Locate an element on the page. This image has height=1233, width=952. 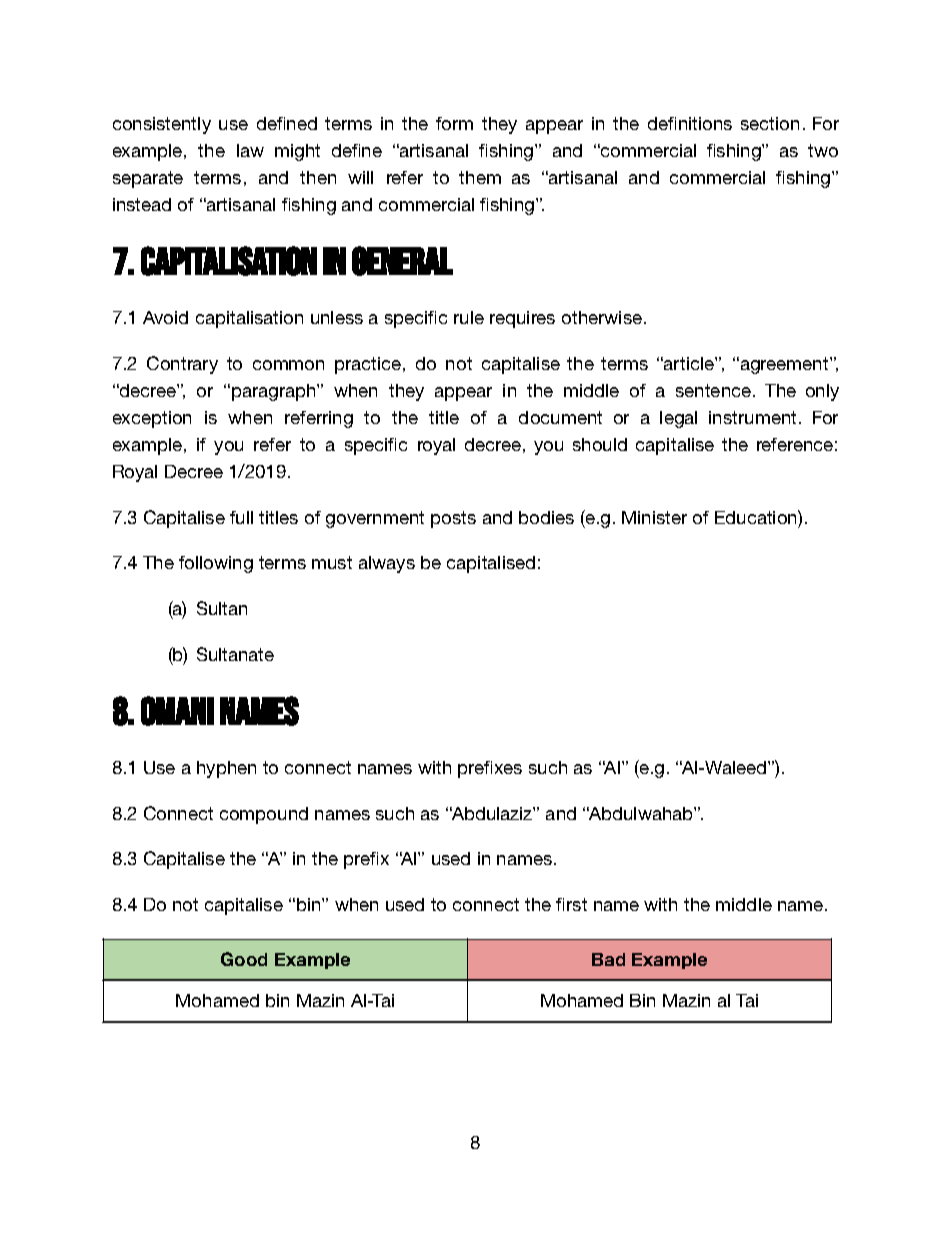
Contrary is located at coordinates (182, 365).
